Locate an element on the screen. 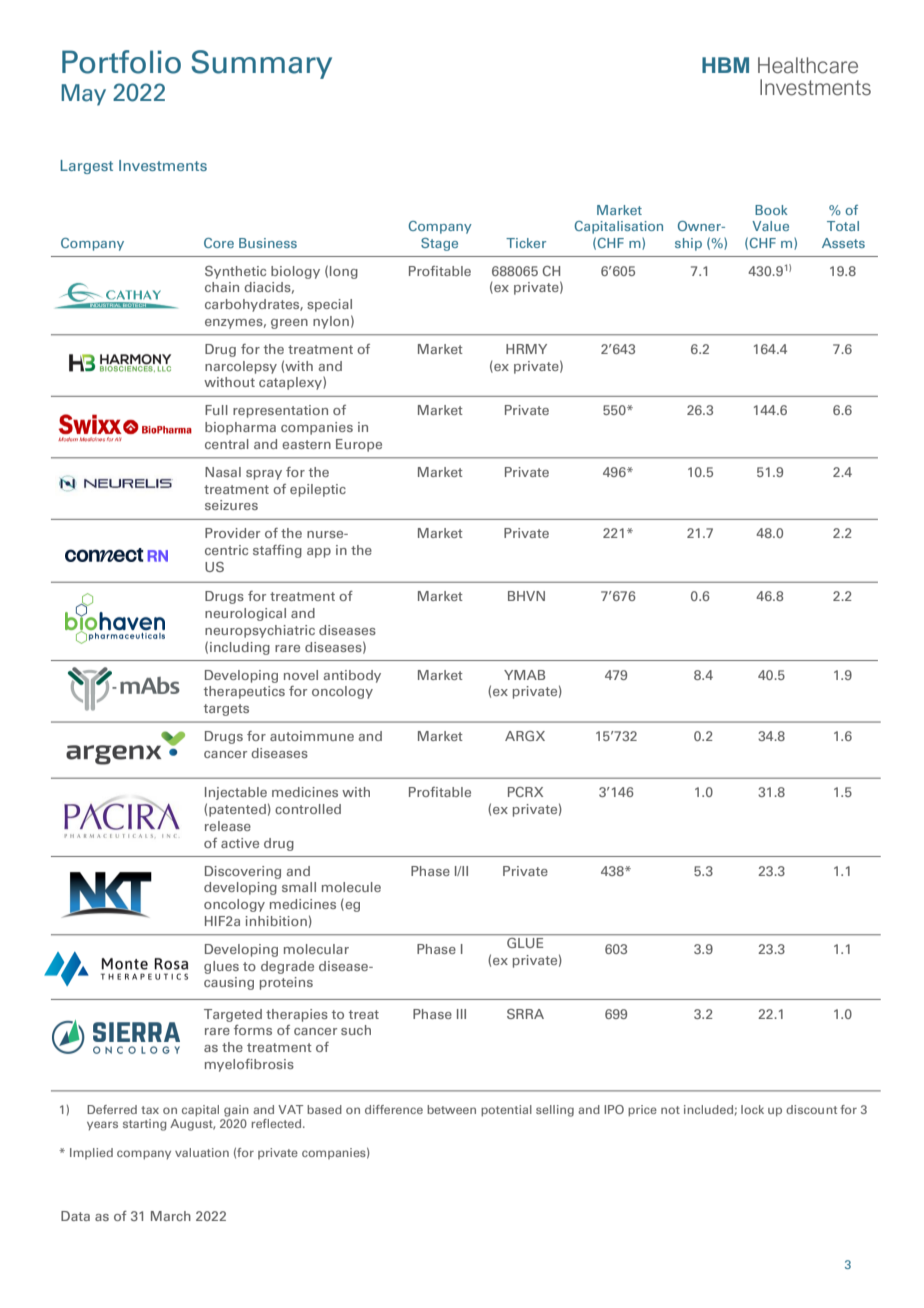 The height and width of the screenshot is (1308, 924). Portfolio is located at coordinates (121, 62).
